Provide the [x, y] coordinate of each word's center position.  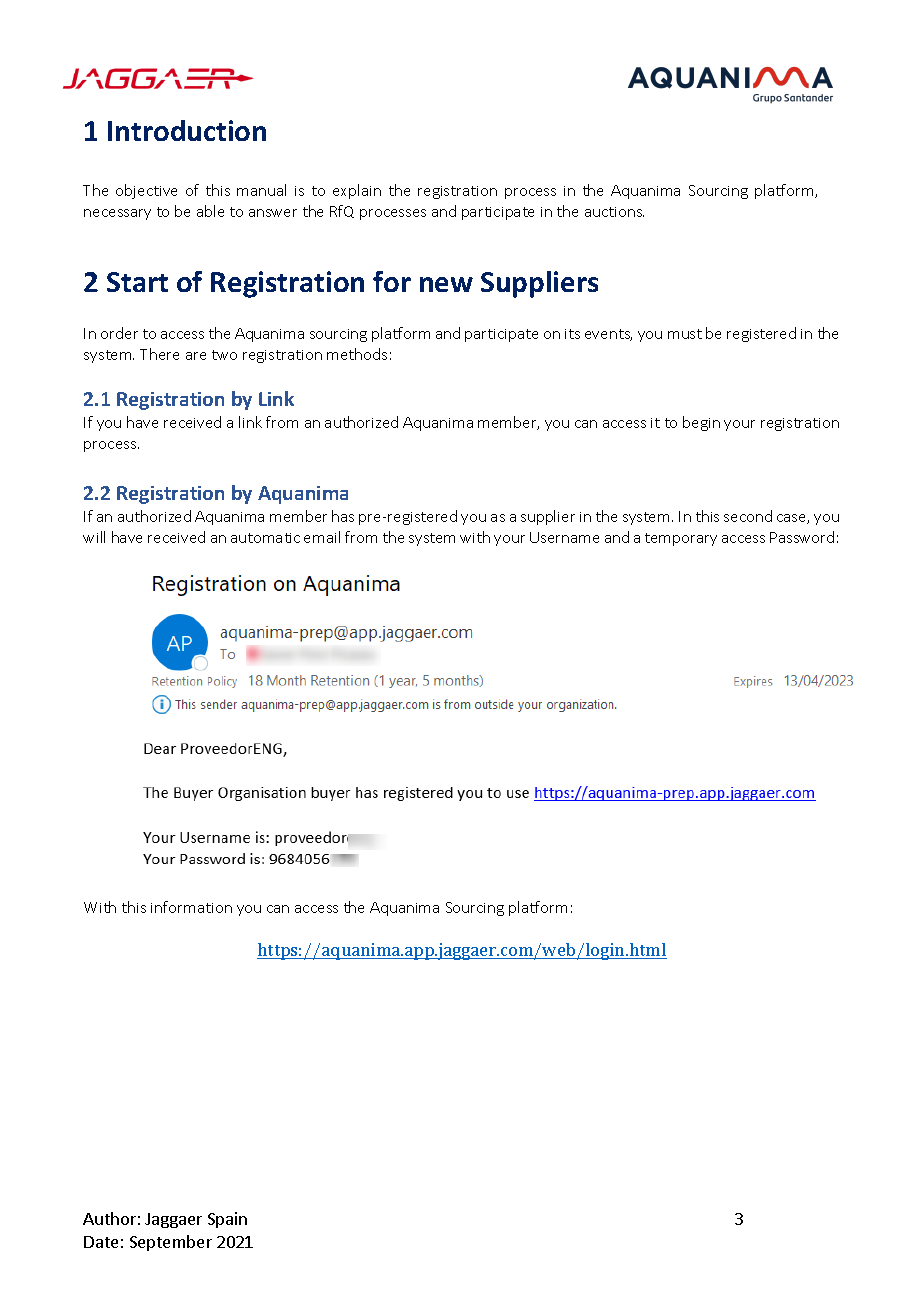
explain [357, 191]
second [748, 516]
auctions [614, 212]
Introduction [187, 130]
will [94, 537]
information [191, 907]
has [343, 516]
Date [101, 1242]
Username [564, 537]
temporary [681, 539]
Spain [227, 1220]
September [171, 1243]
